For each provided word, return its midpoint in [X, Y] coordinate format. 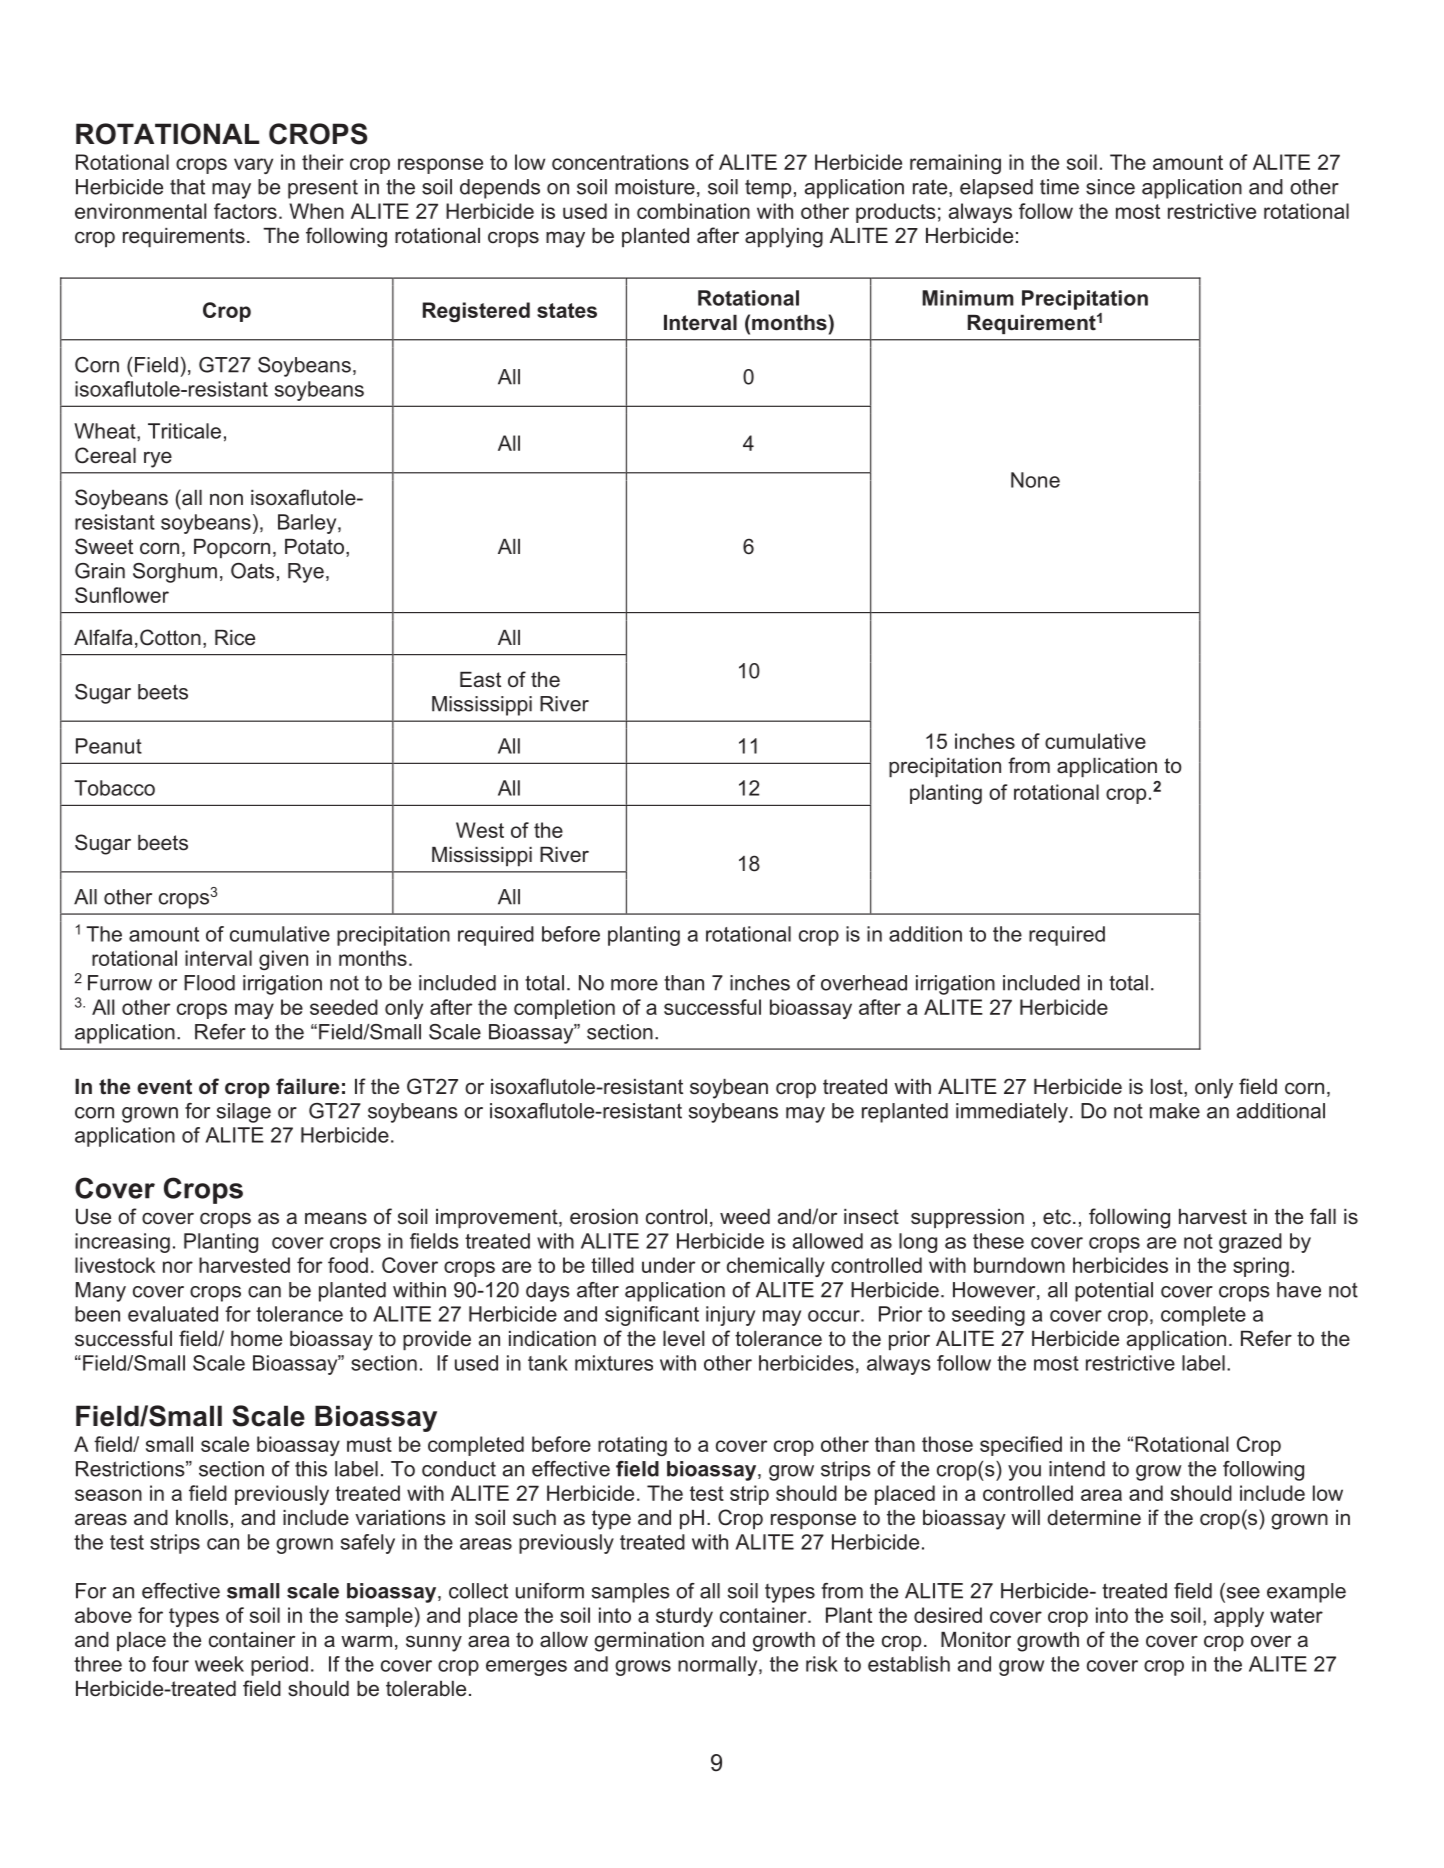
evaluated [173, 1314]
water [1296, 1615]
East [480, 680]
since [1110, 187]
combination [693, 211]
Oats [252, 571]
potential [1114, 1292]
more [634, 985]
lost [1168, 1088]
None [1035, 480]
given [283, 960]
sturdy [684, 1617]
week [219, 1664]
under [668, 1265]
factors [245, 211]
